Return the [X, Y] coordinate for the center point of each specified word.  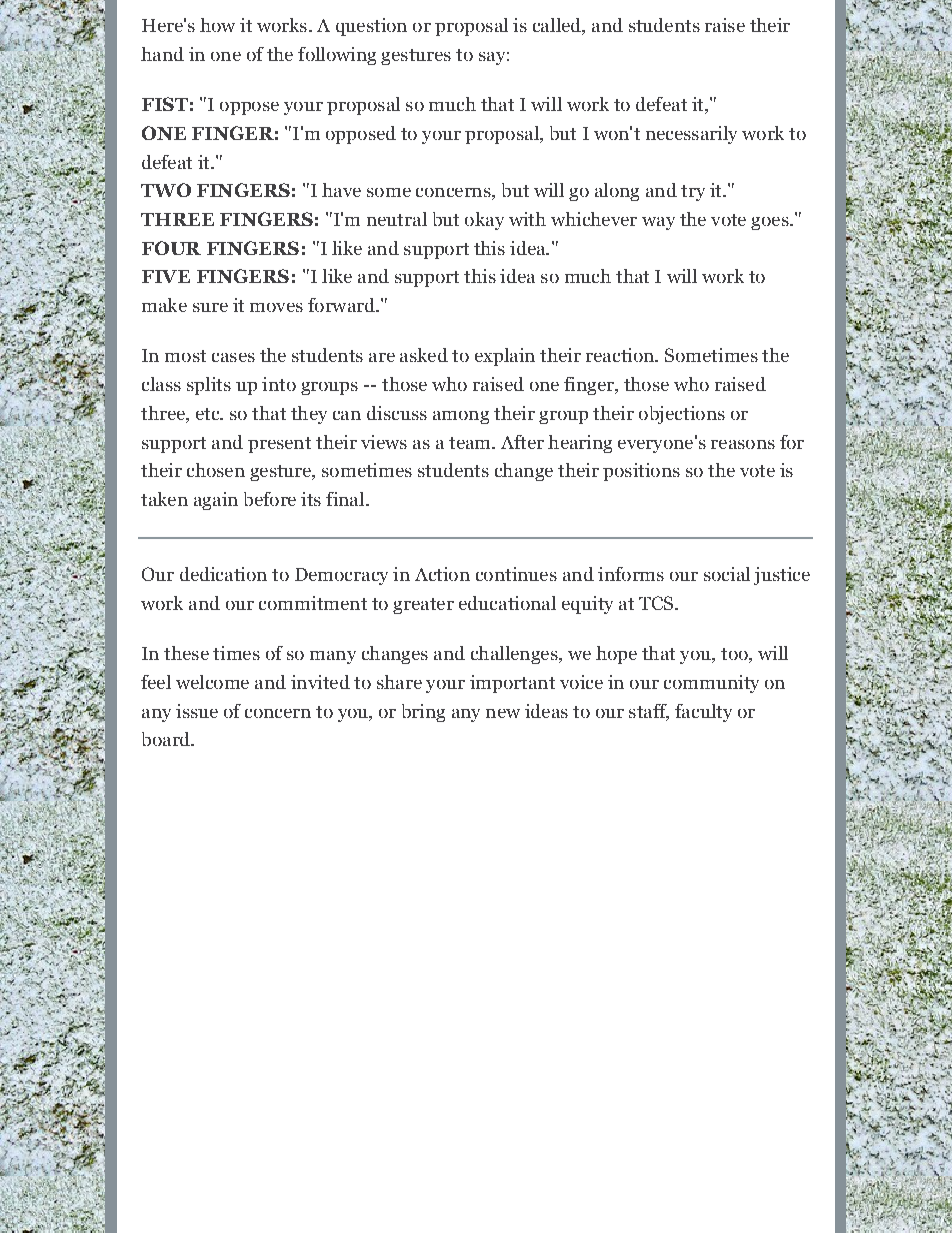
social [727, 574]
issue [197, 711]
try [693, 193]
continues [516, 574]
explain [505, 357]
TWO [166, 190]
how [217, 25]
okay [484, 221]
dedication [223, 574]
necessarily [691, 135]
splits [209, 386]
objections [682, 415]
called [558, 26]
